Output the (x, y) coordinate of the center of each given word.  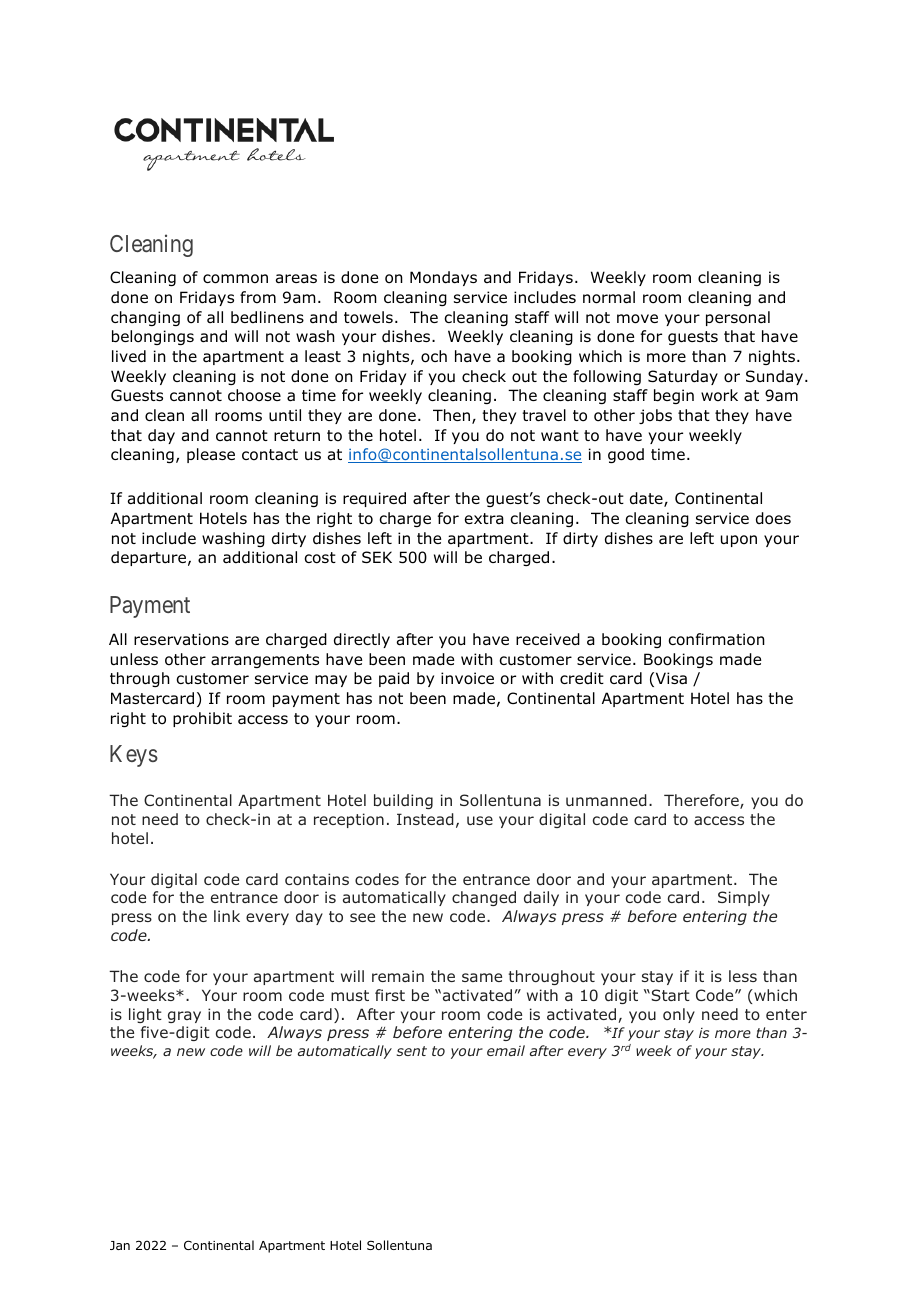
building (403, 801)
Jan (120, 1245)
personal (738, 318)
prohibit (202, 719)
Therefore (702, 801)
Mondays (443, 278)
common (235, 279)
